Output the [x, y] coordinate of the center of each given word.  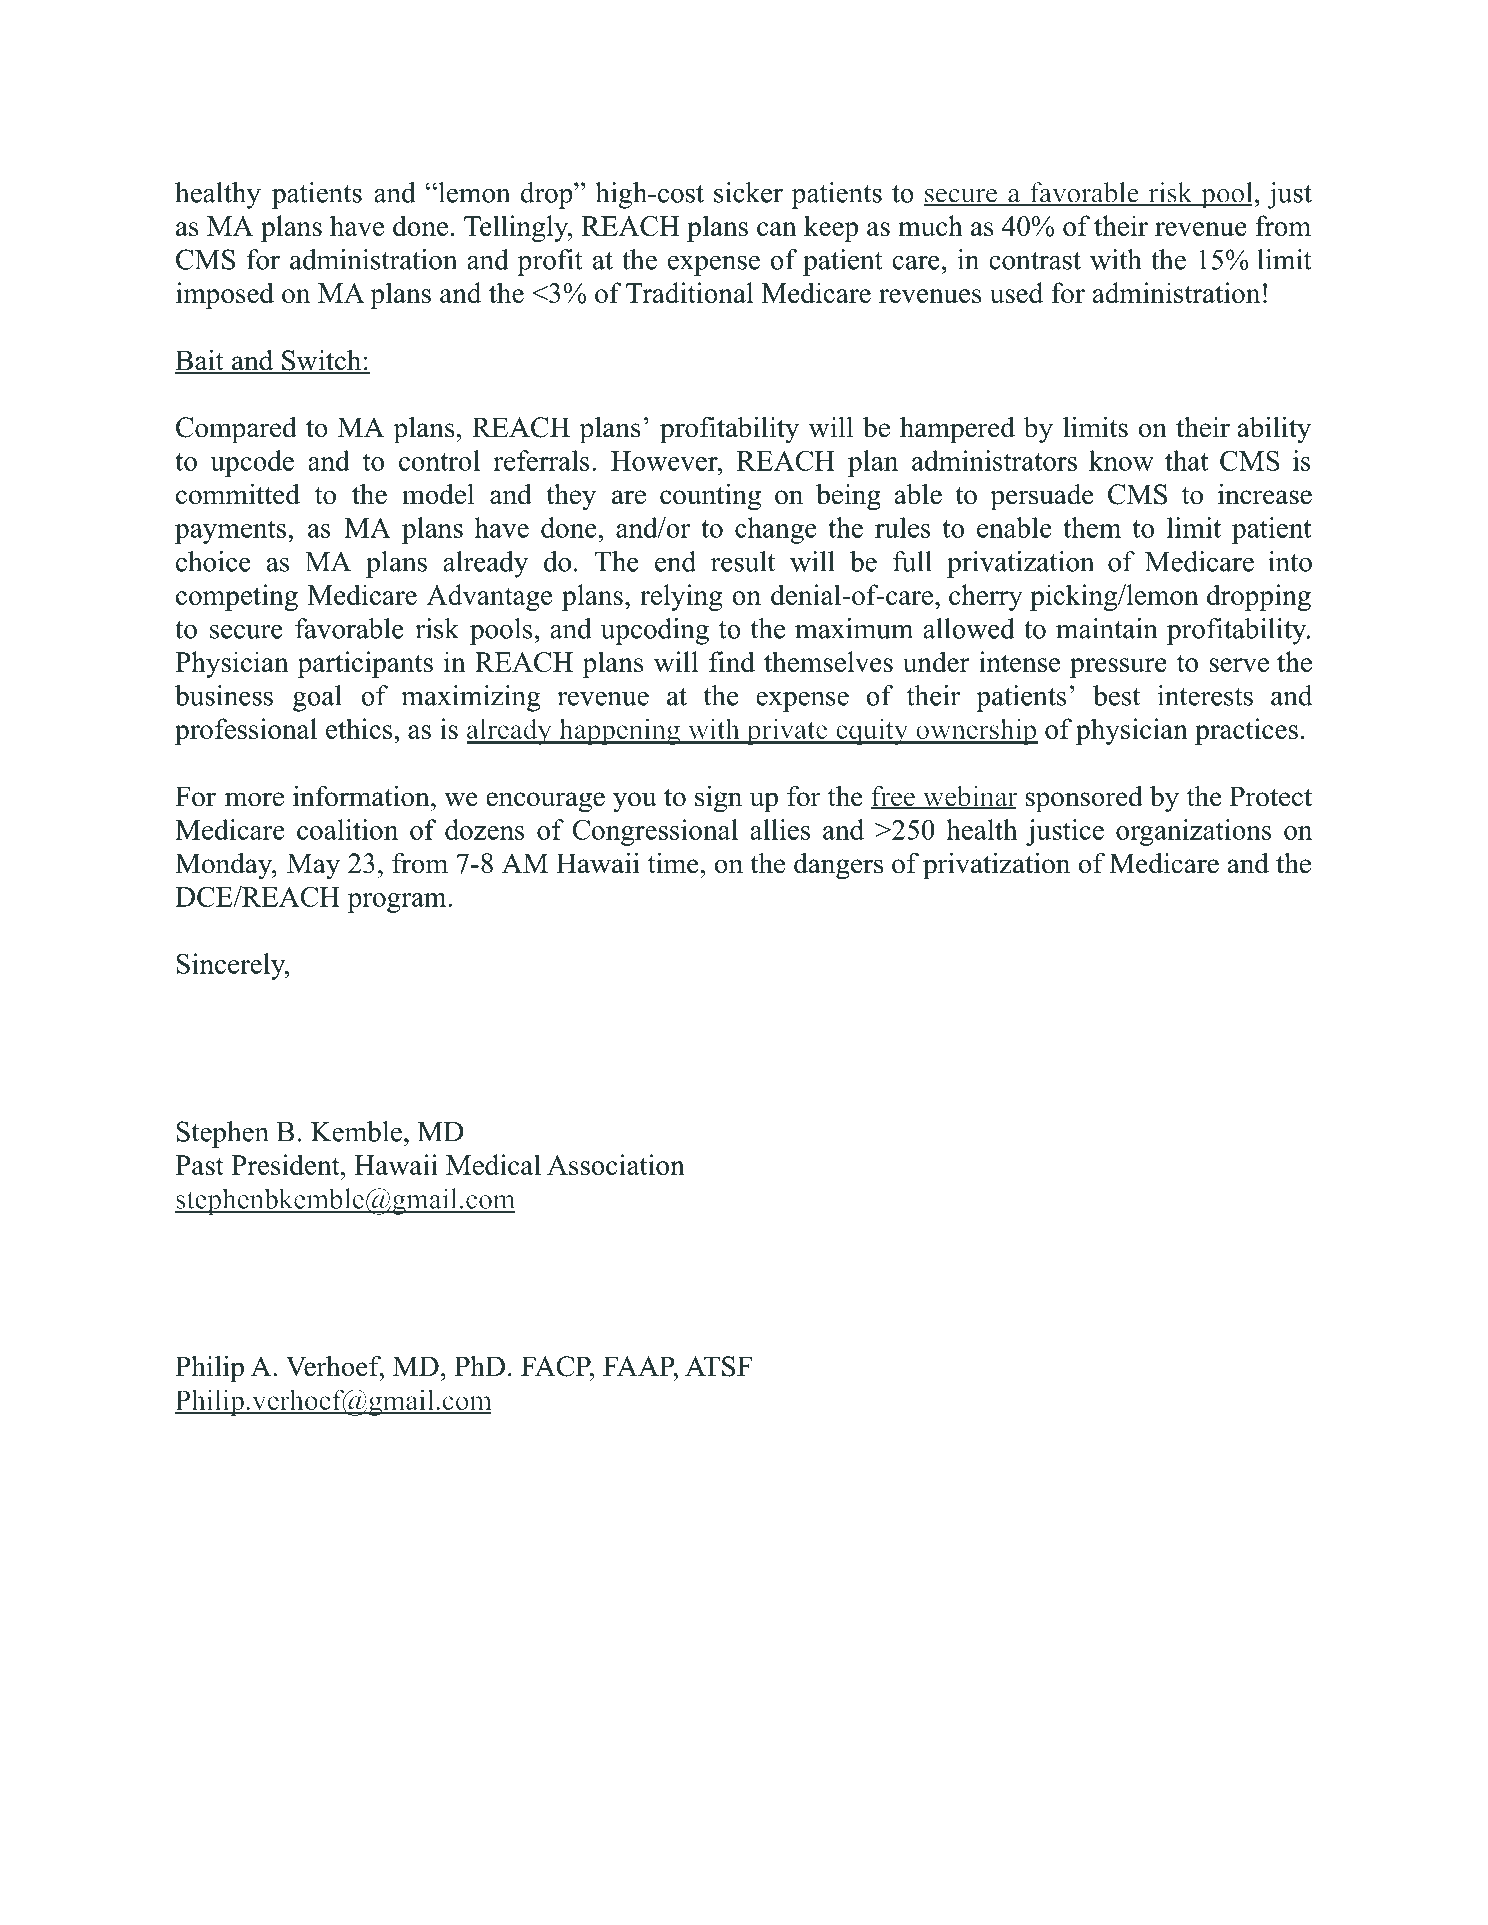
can [777, 229]
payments [230, 532]
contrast [1035, 261]
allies [780, 829]
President [286, 1164]
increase [1265, 494]
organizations [1194, 832]
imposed [225, 295]
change [776, 530]
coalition [347, 829]
